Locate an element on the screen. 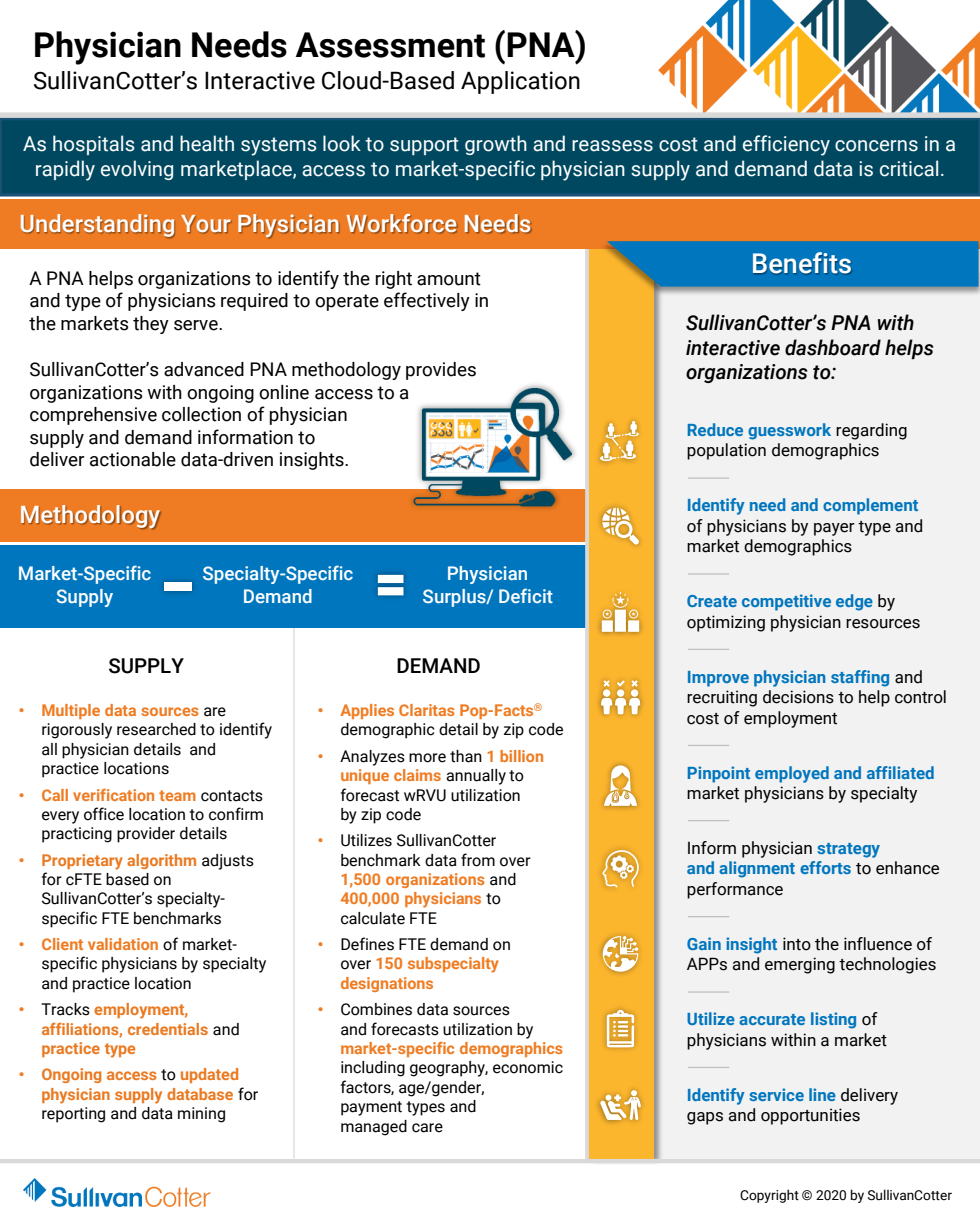 This screenshot has width=980, height=1226. Application is located at coordinates (520, 82).
